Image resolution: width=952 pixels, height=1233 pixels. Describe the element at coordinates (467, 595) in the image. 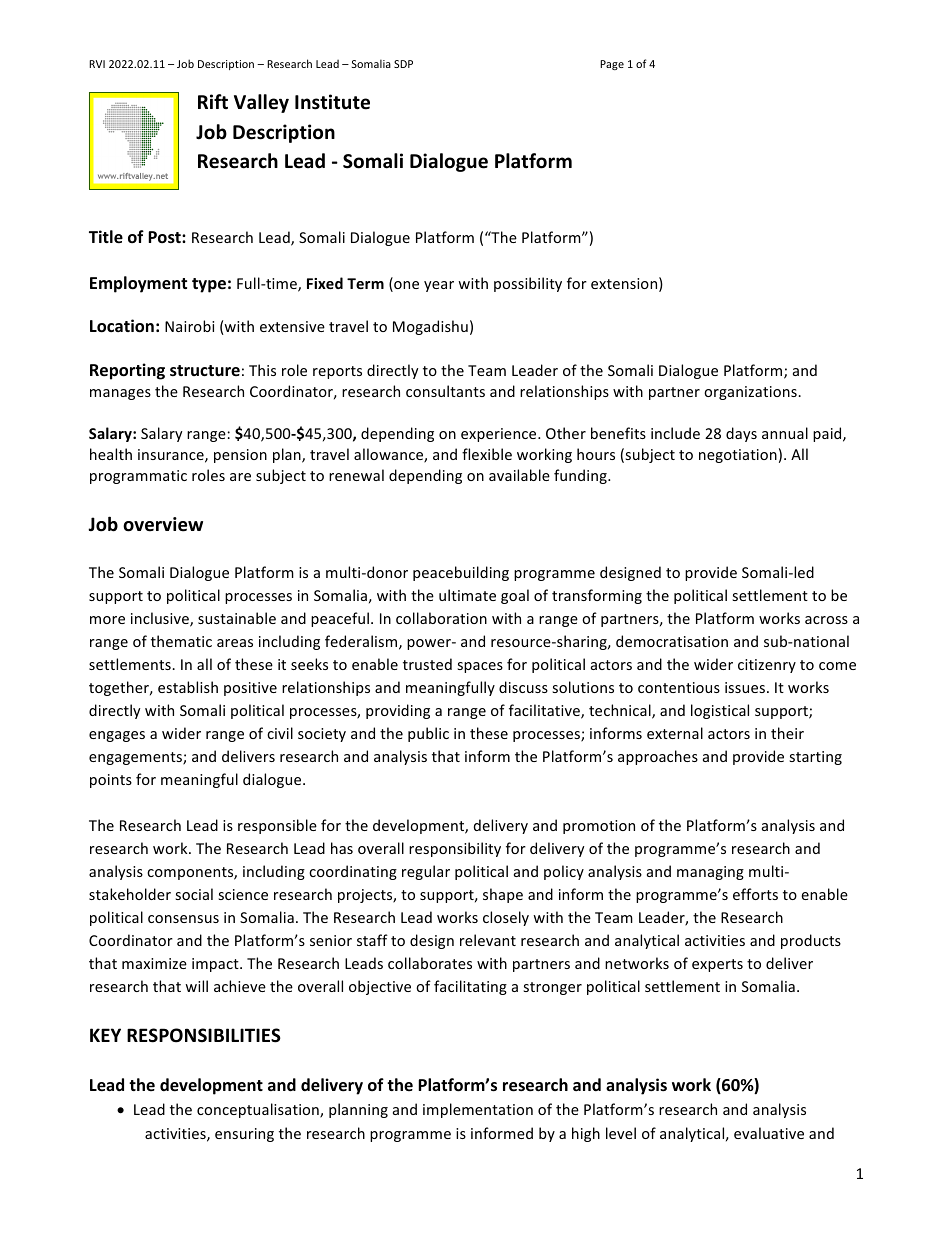

I see `ultimate` at that location.
